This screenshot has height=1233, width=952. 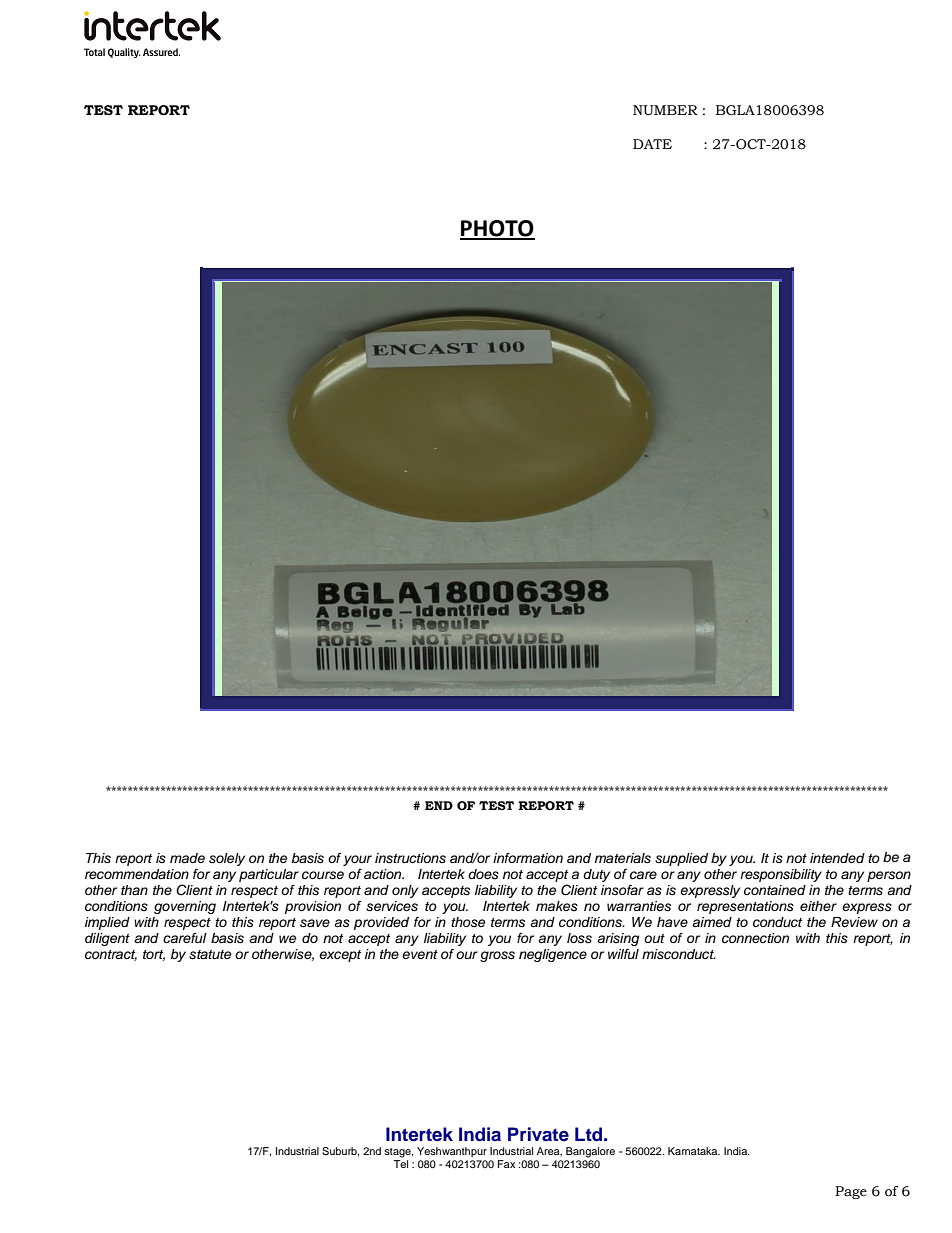 What do you see at coordinates (665, 110) in the screenshot?
I see `NUMBER` at bounding box center [665, 110].
